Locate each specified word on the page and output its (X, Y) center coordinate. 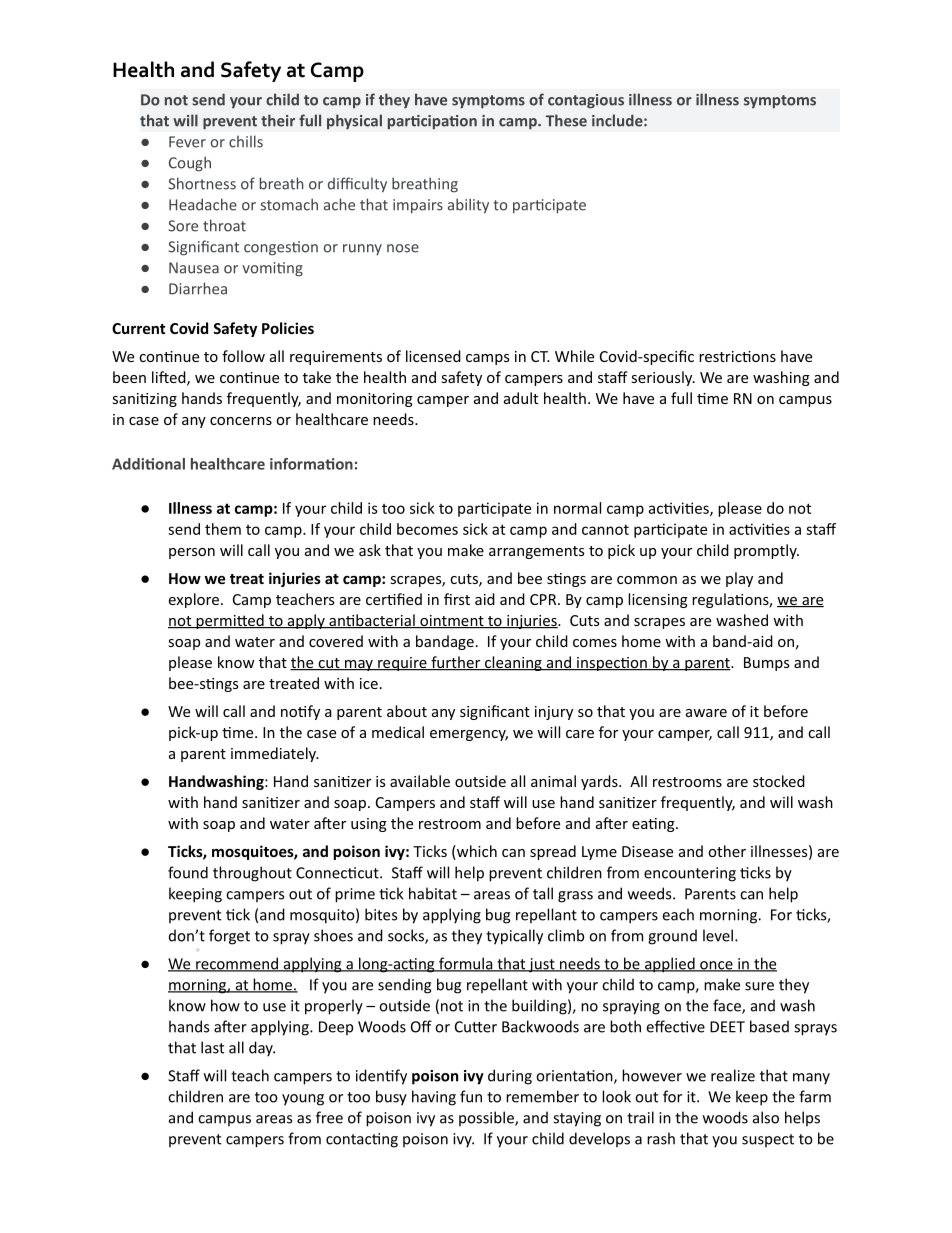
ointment (452, 621)
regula (714, 600)
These (566, 120)
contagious (586, 101)
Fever (187, 142)
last (212, 1047)
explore (194, 600)
